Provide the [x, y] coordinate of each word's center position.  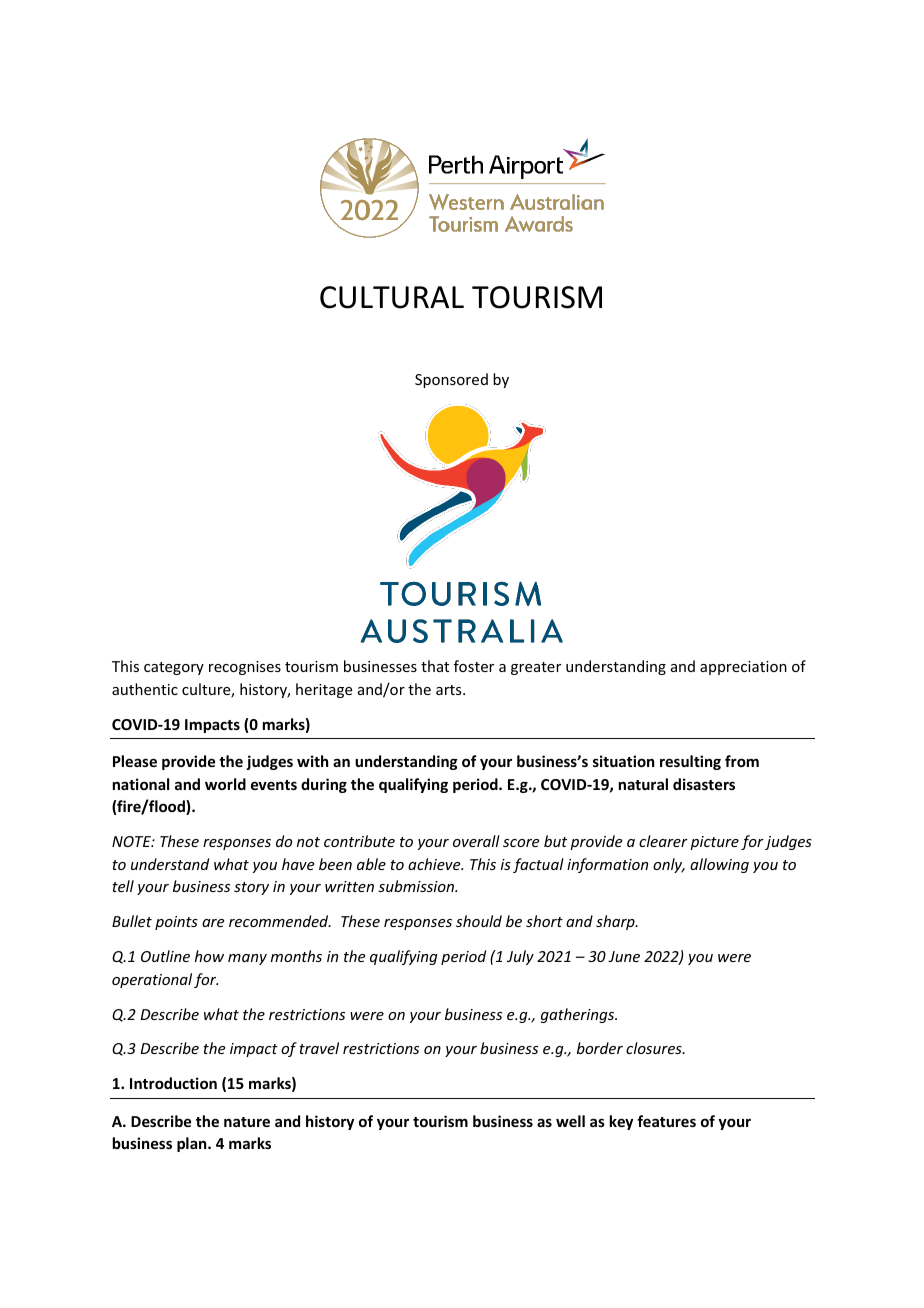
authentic [145, 689]
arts [450, 690]
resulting [690, 762]
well [570, 1121]
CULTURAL [392, 297]
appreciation [743, 668]
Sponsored [451, 380]
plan [193, 1144]
